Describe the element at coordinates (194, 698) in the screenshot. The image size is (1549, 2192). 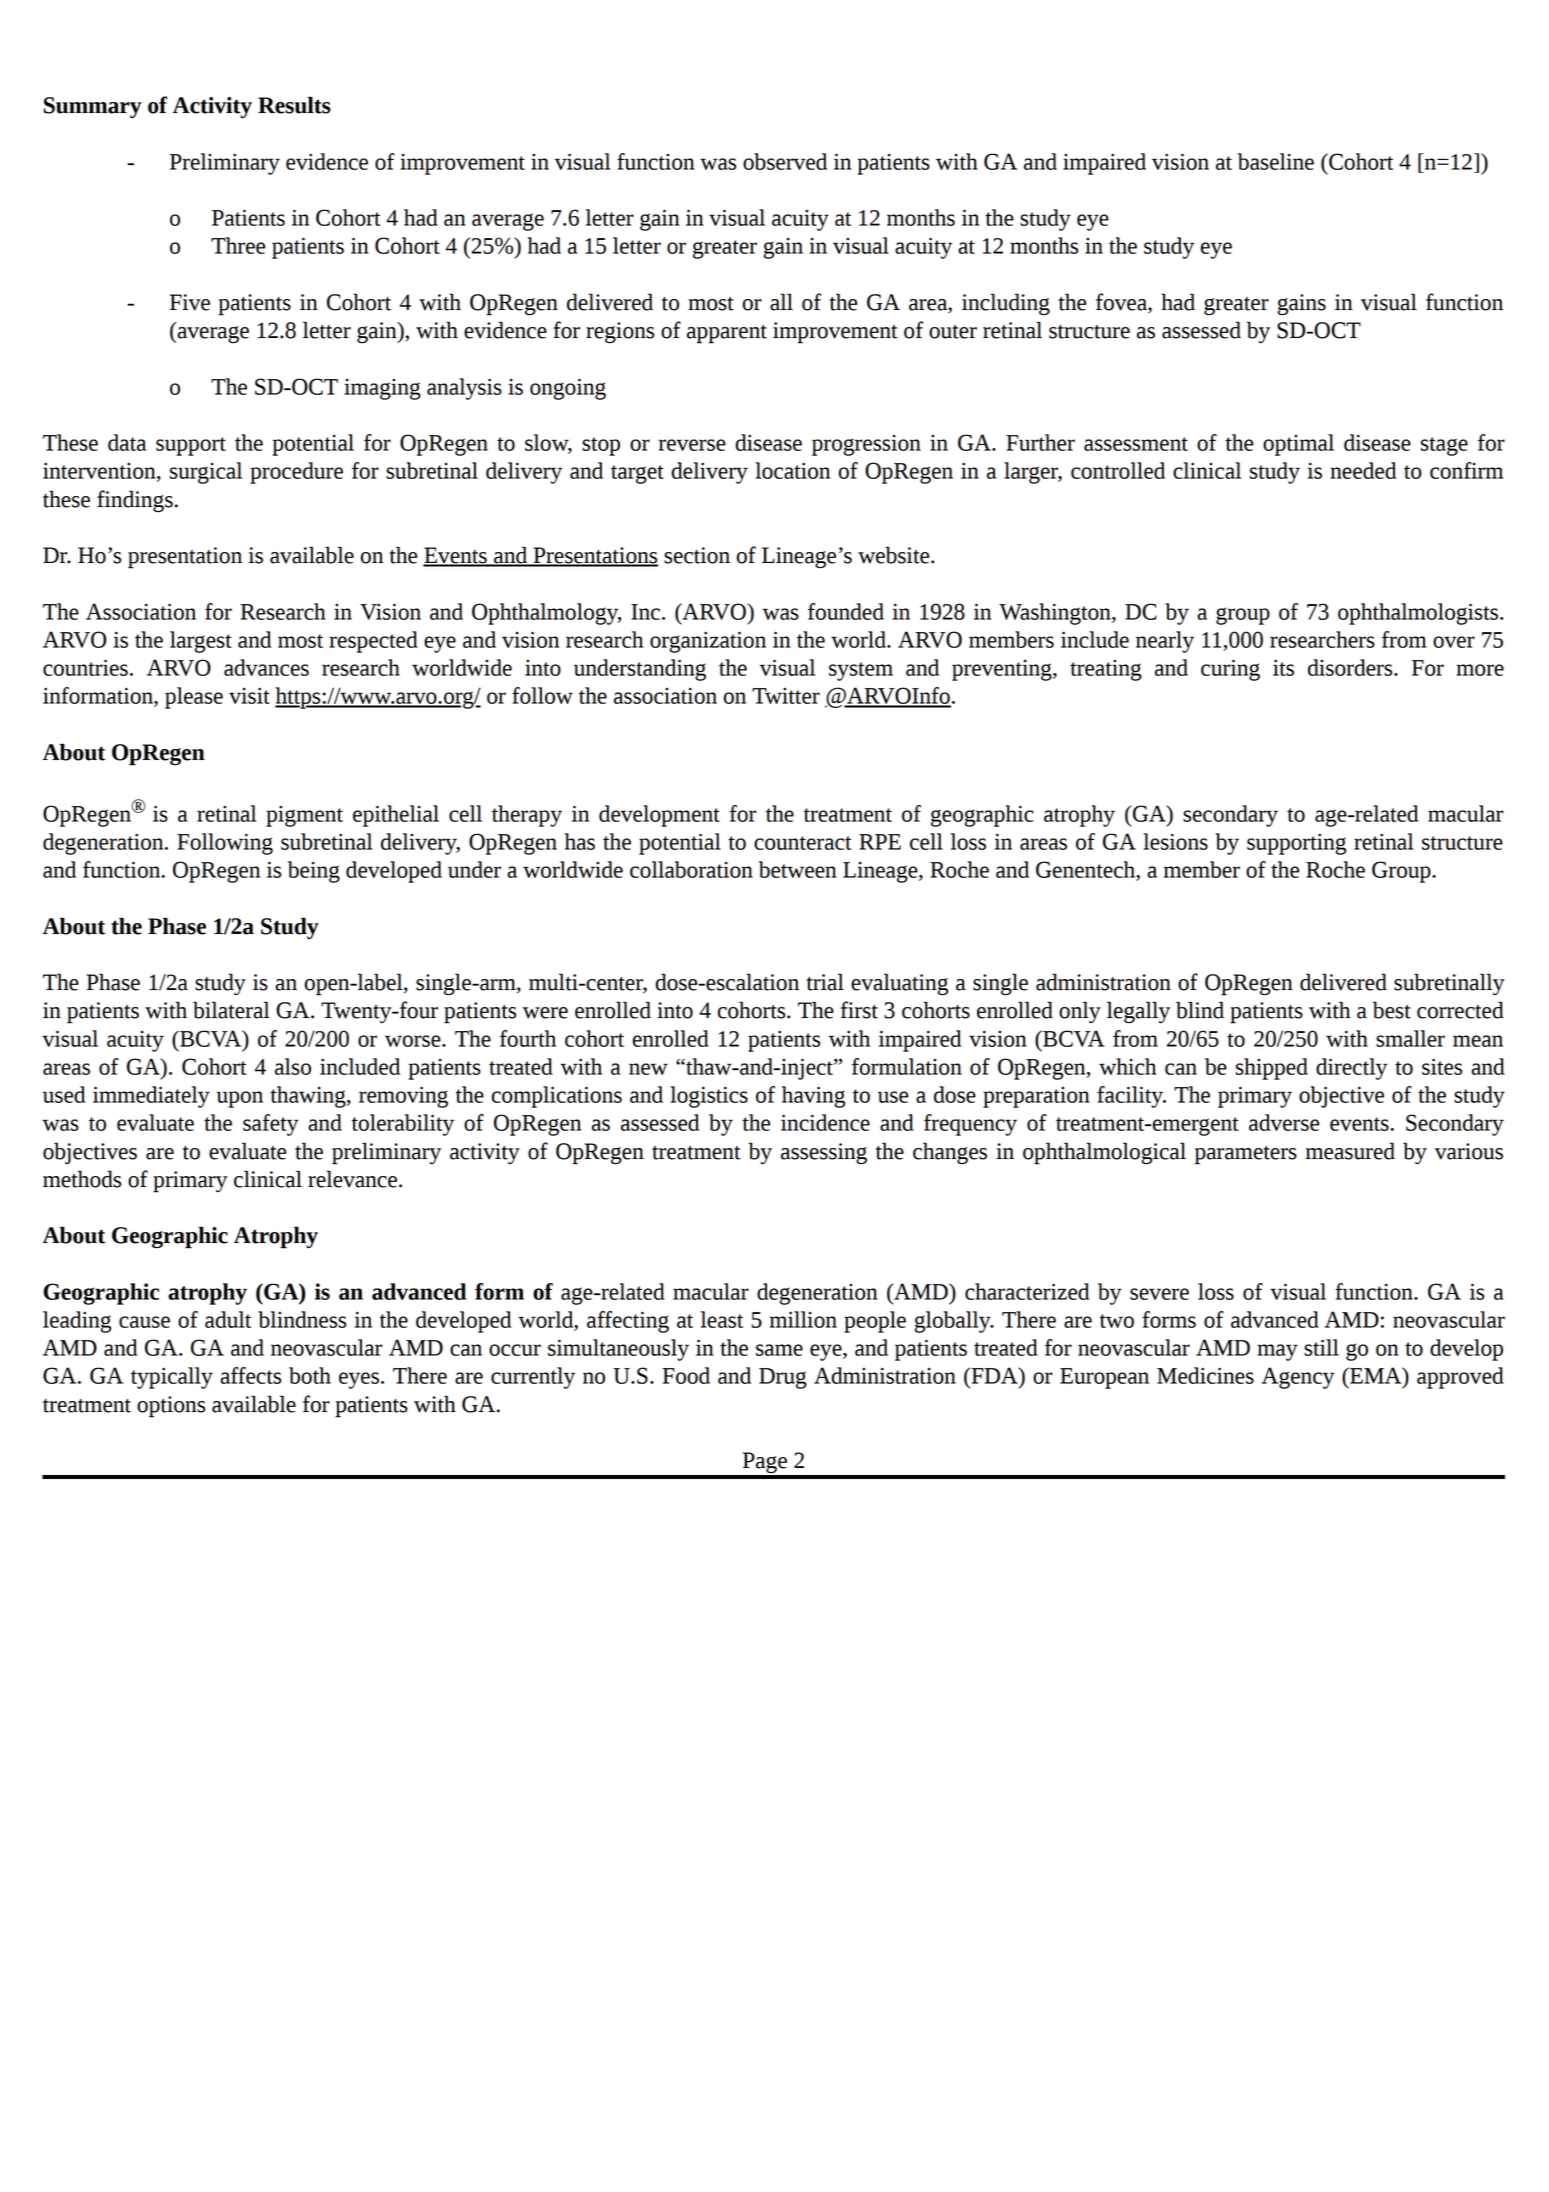
I see `please` at that location.
